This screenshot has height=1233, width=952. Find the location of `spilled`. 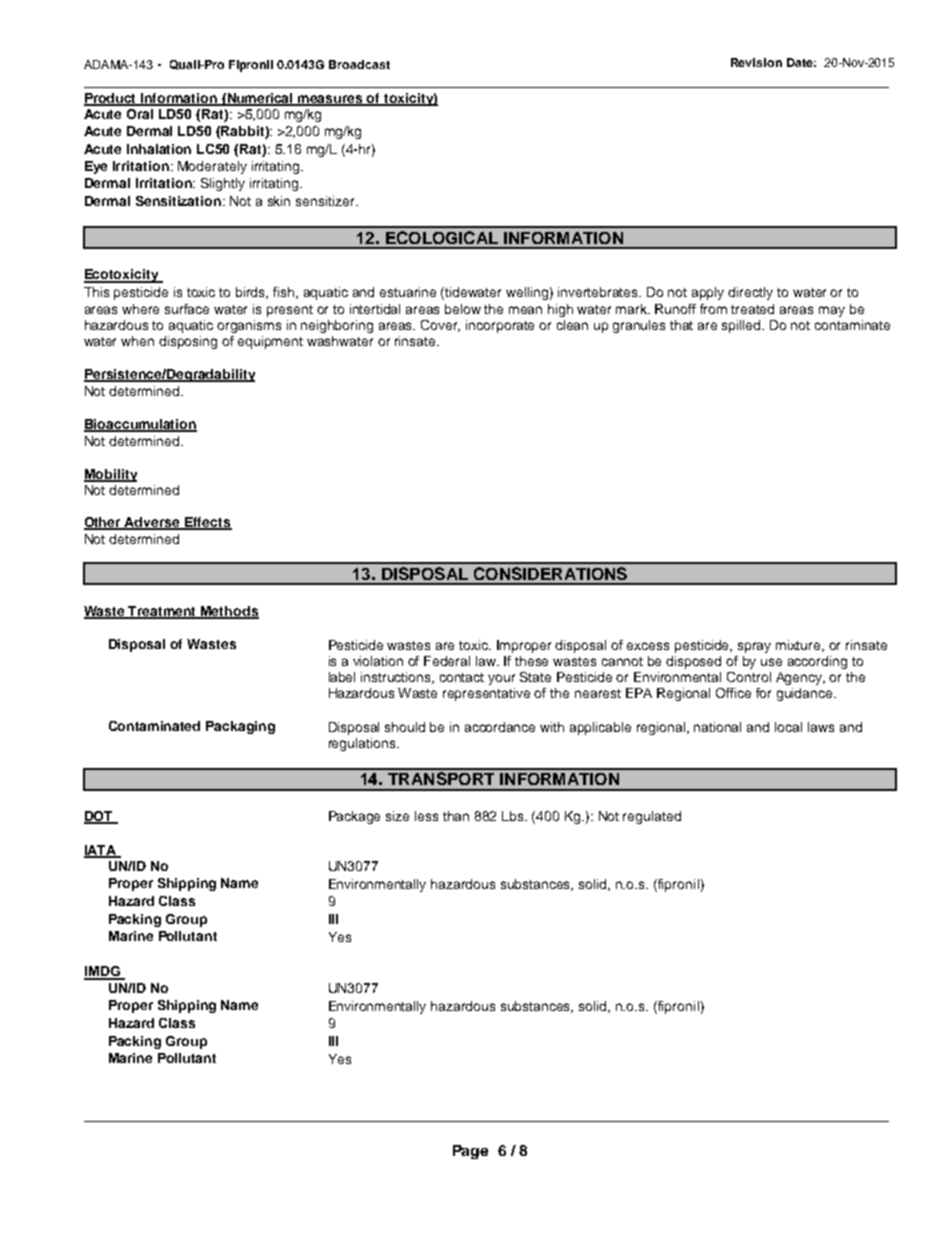

spilled is located at coordinates (743, 326).
